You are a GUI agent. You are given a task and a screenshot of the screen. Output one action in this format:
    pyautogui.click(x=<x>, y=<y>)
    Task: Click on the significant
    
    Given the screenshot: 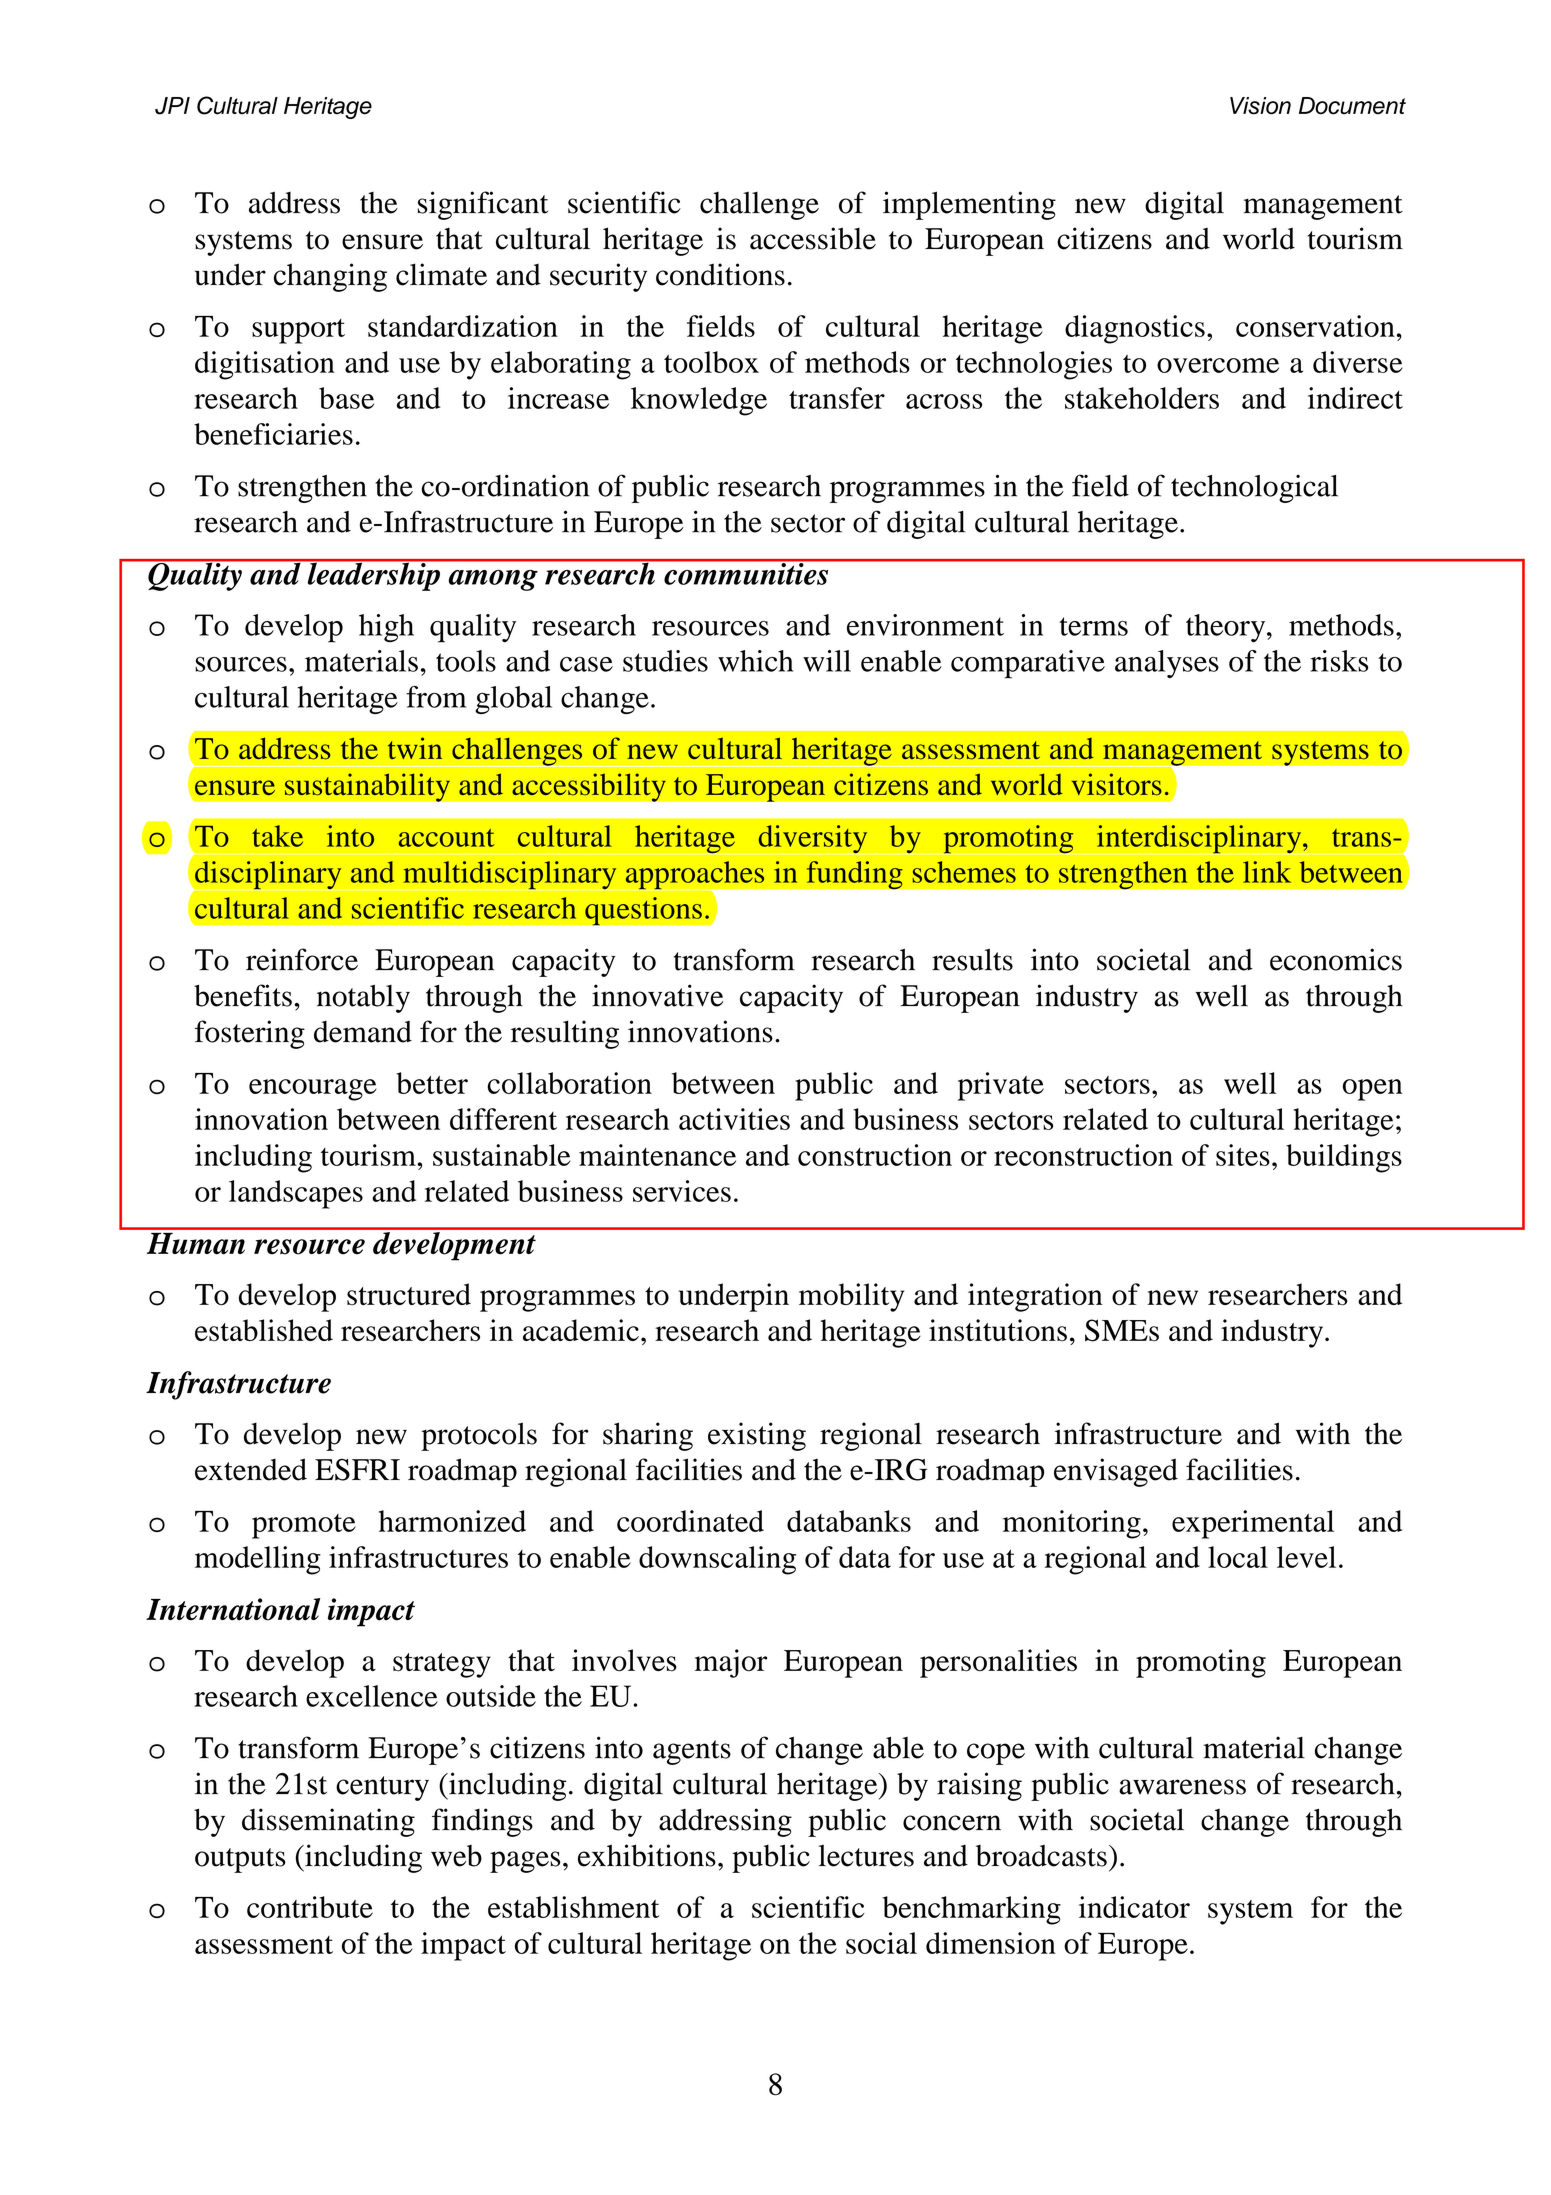 What is the action you would take?
    pyautogui.click(x=483, y=205)
